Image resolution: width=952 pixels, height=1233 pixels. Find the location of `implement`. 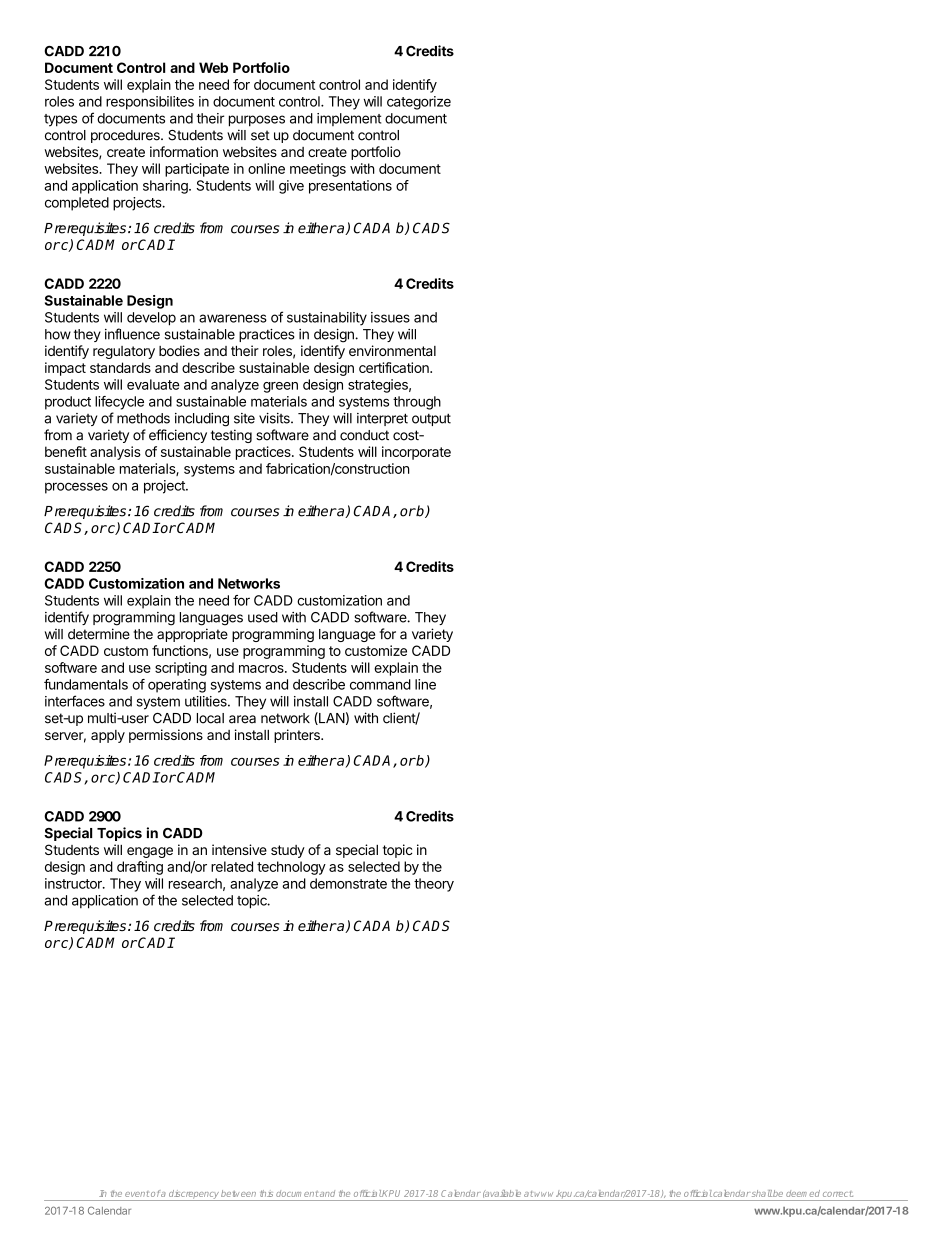

implement is located at coordinates (349, 119).
